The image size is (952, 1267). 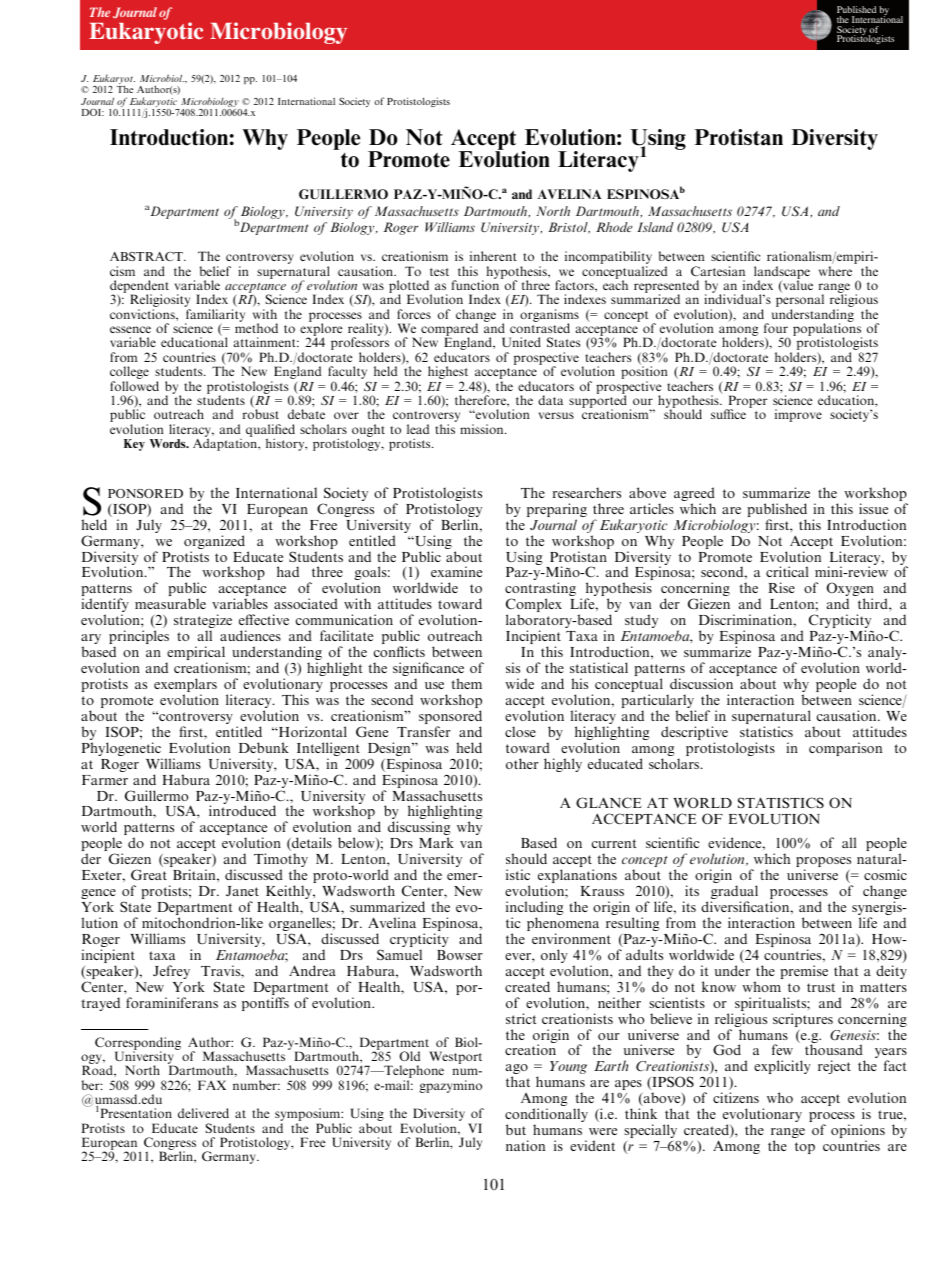 I want to click on inherent, so click(x=493, y=256).
